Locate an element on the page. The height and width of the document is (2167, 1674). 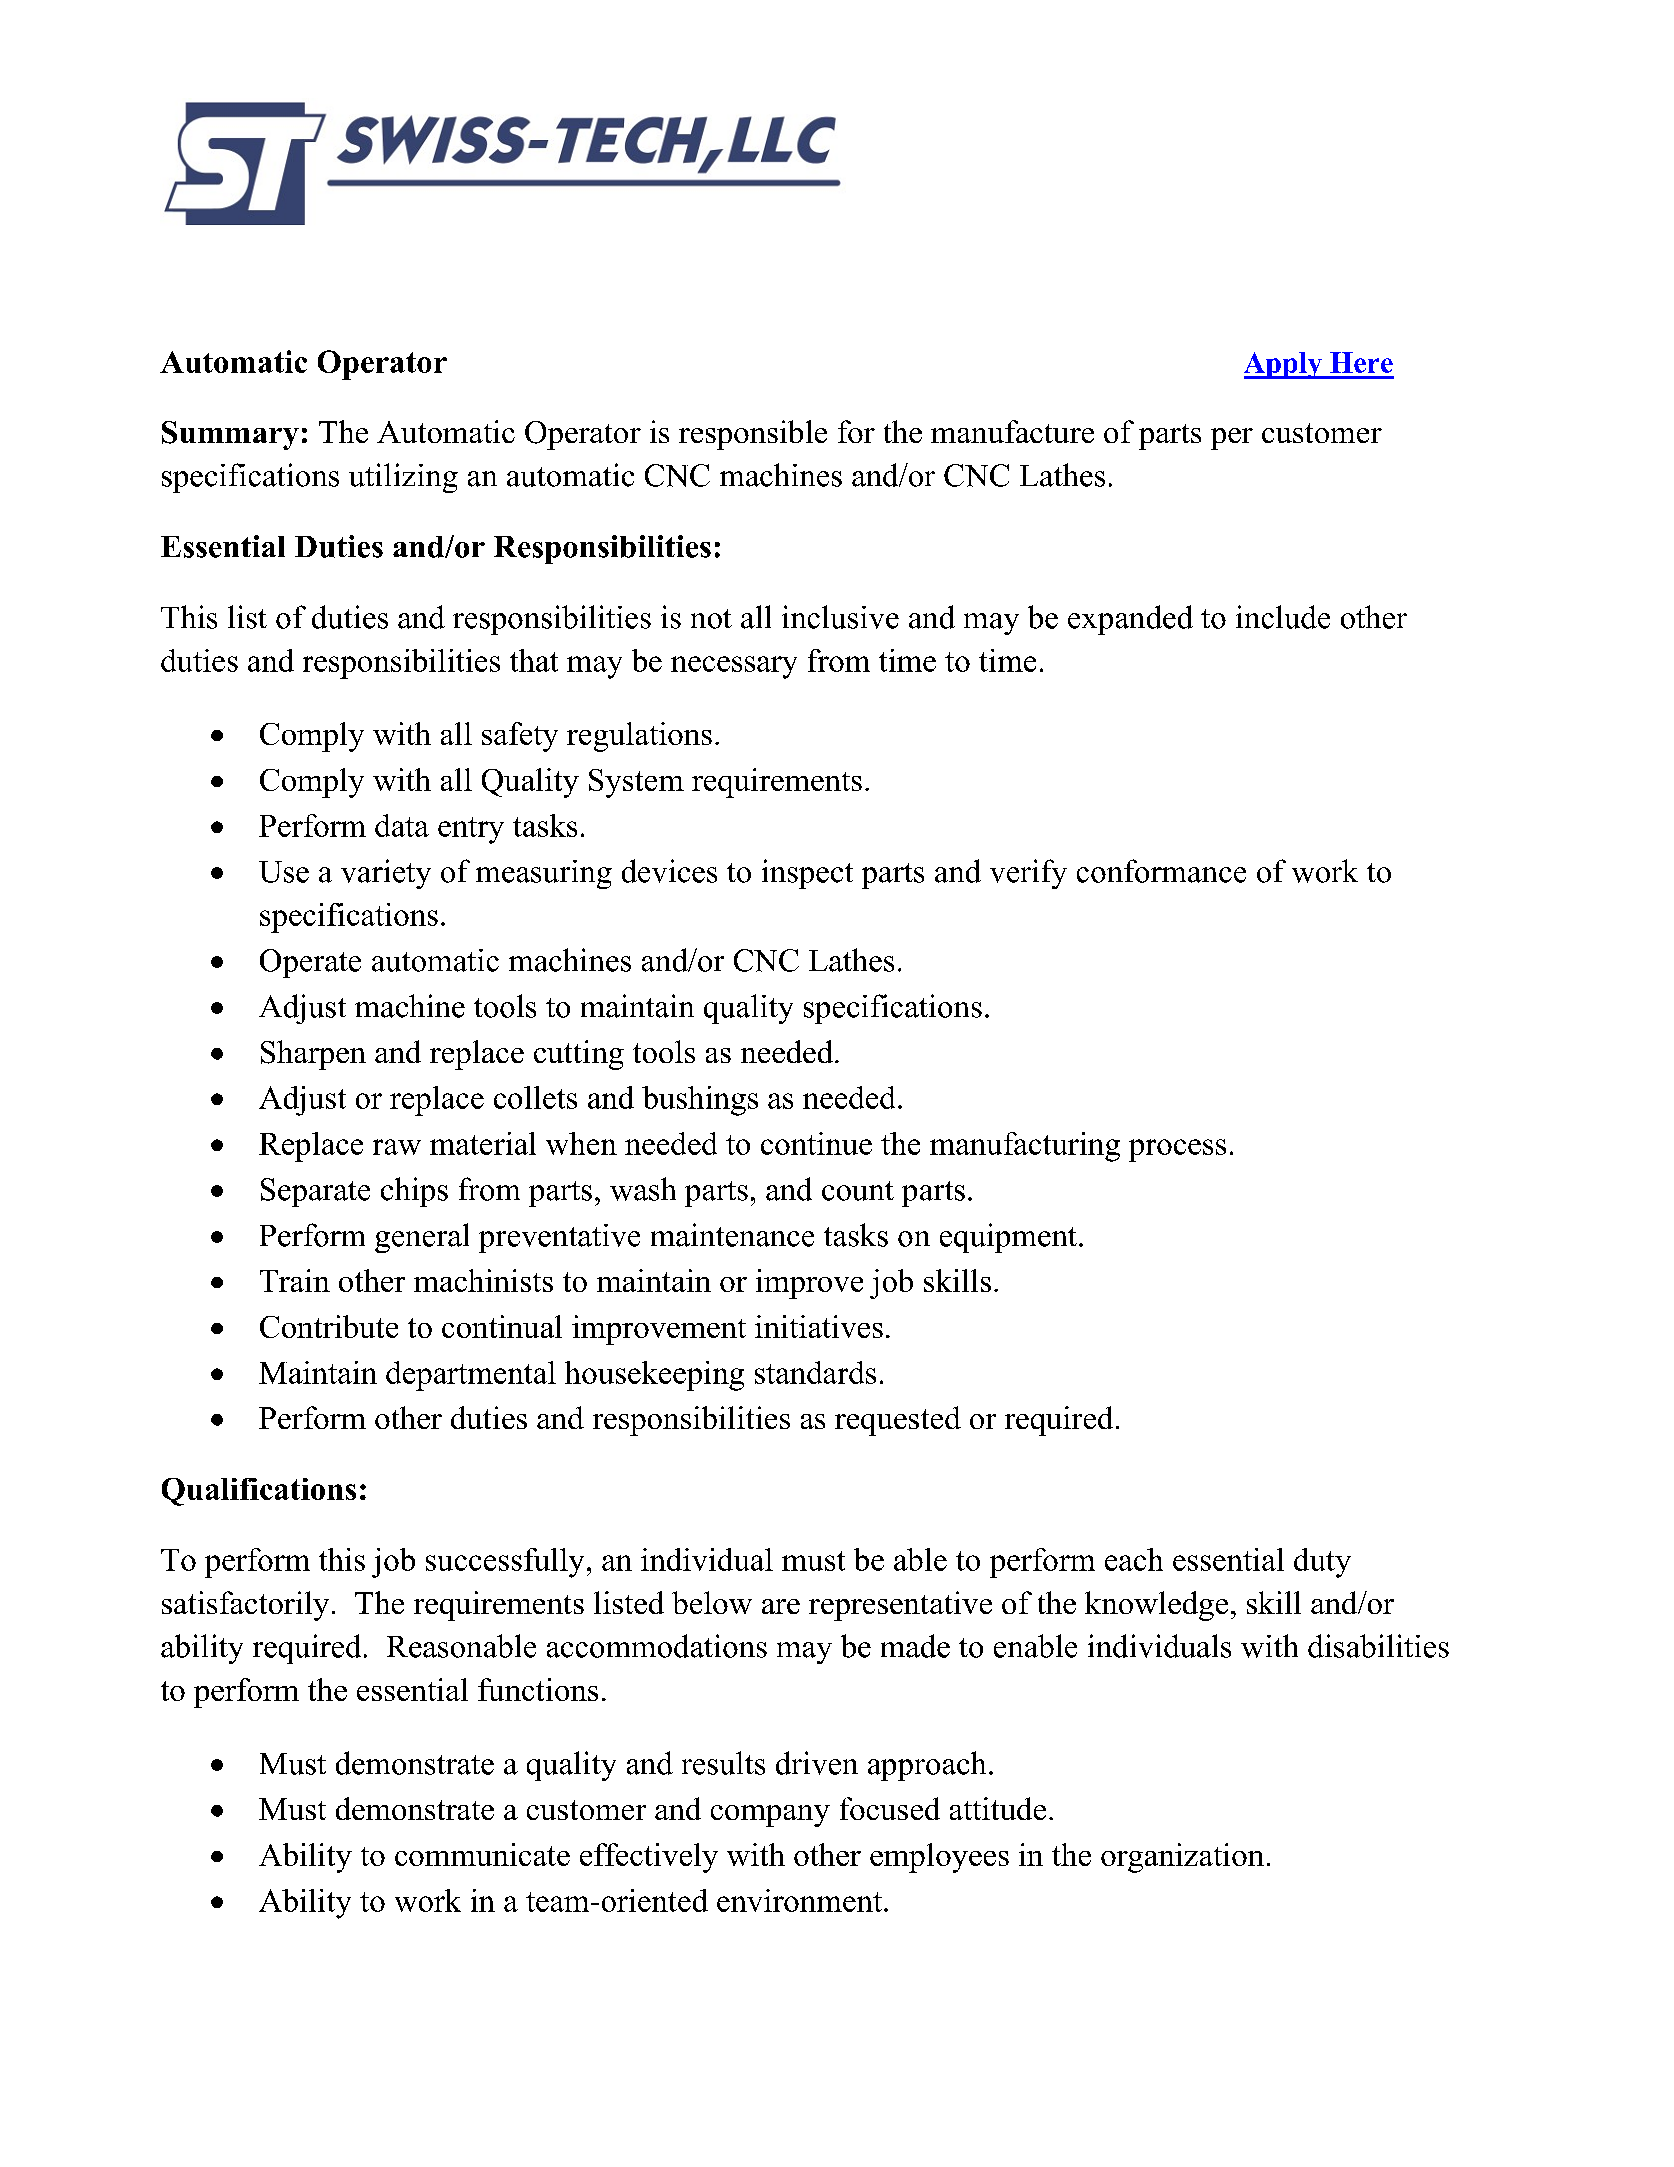
utilizing is located at coordinates (403, 478).
